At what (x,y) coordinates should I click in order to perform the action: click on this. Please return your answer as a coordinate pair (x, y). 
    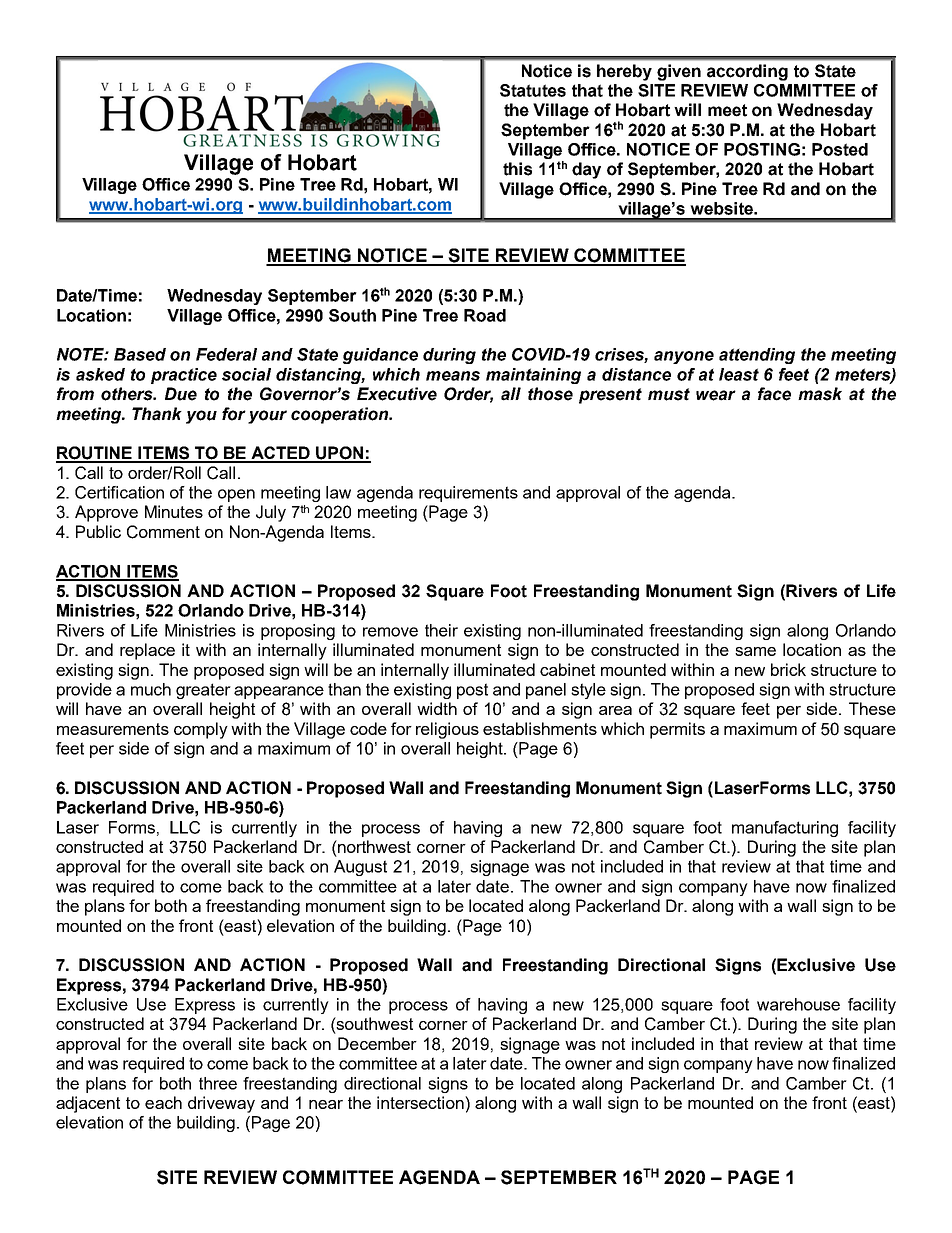
    Looking at the image, I should click on (517, 169).
